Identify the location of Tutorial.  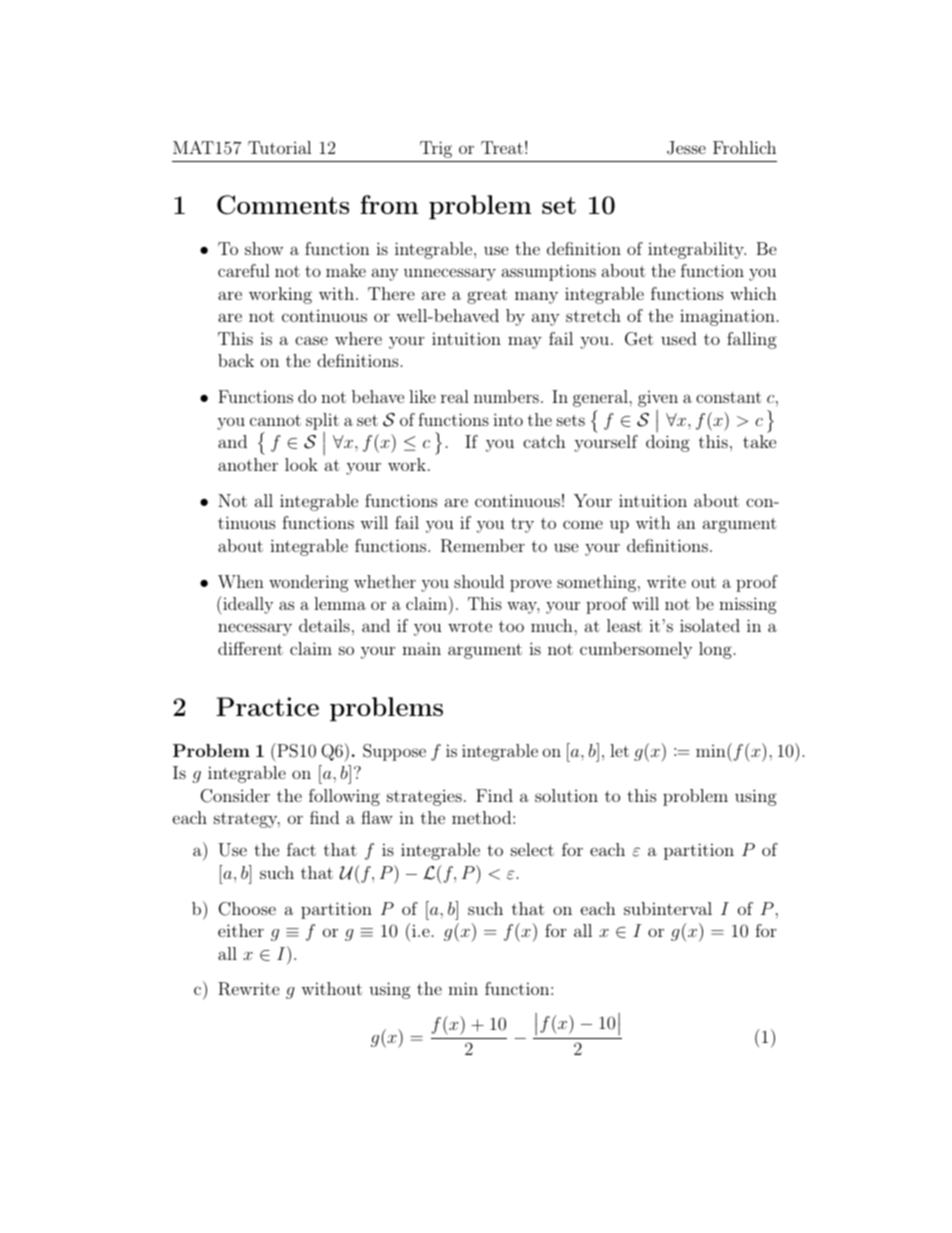
(280, 147).
